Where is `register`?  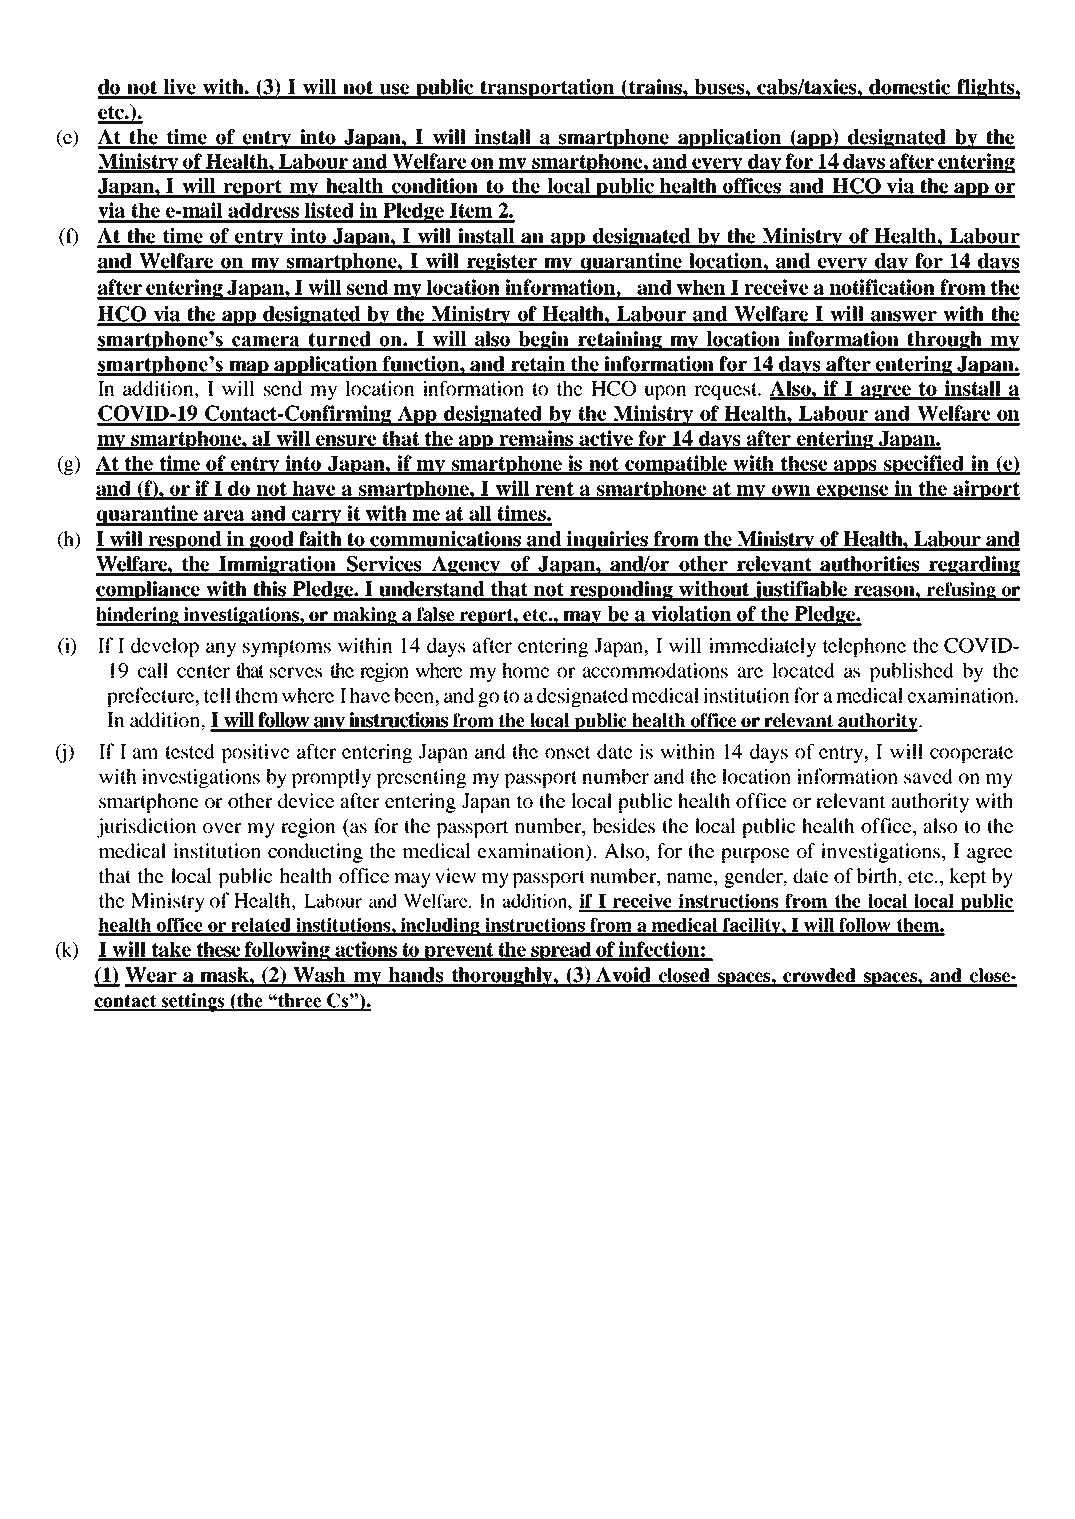 register is located at coordinates (501, 263).
